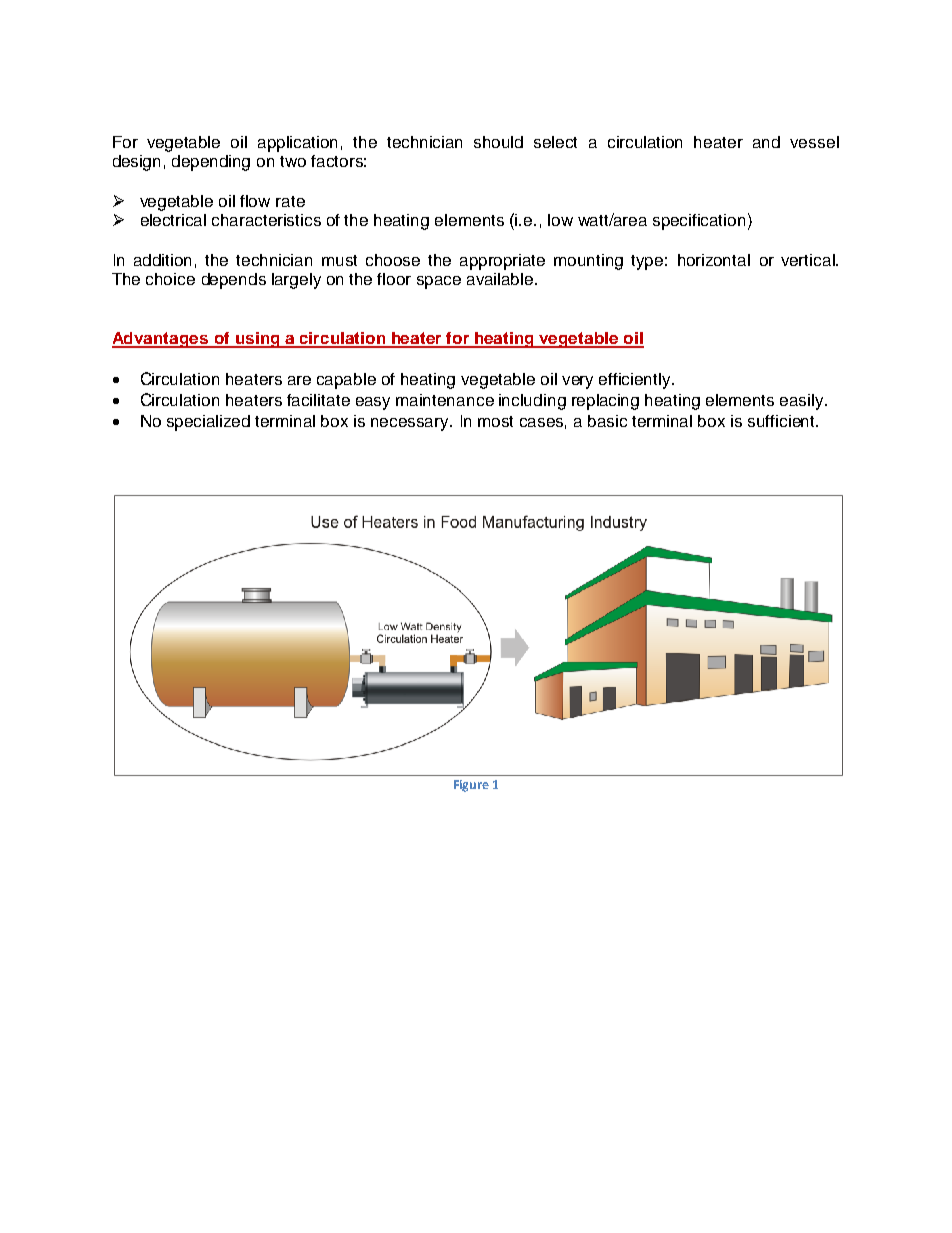 The height and width of the screenshot is (1233, 952). I want to click on most, so click(495, 421).
